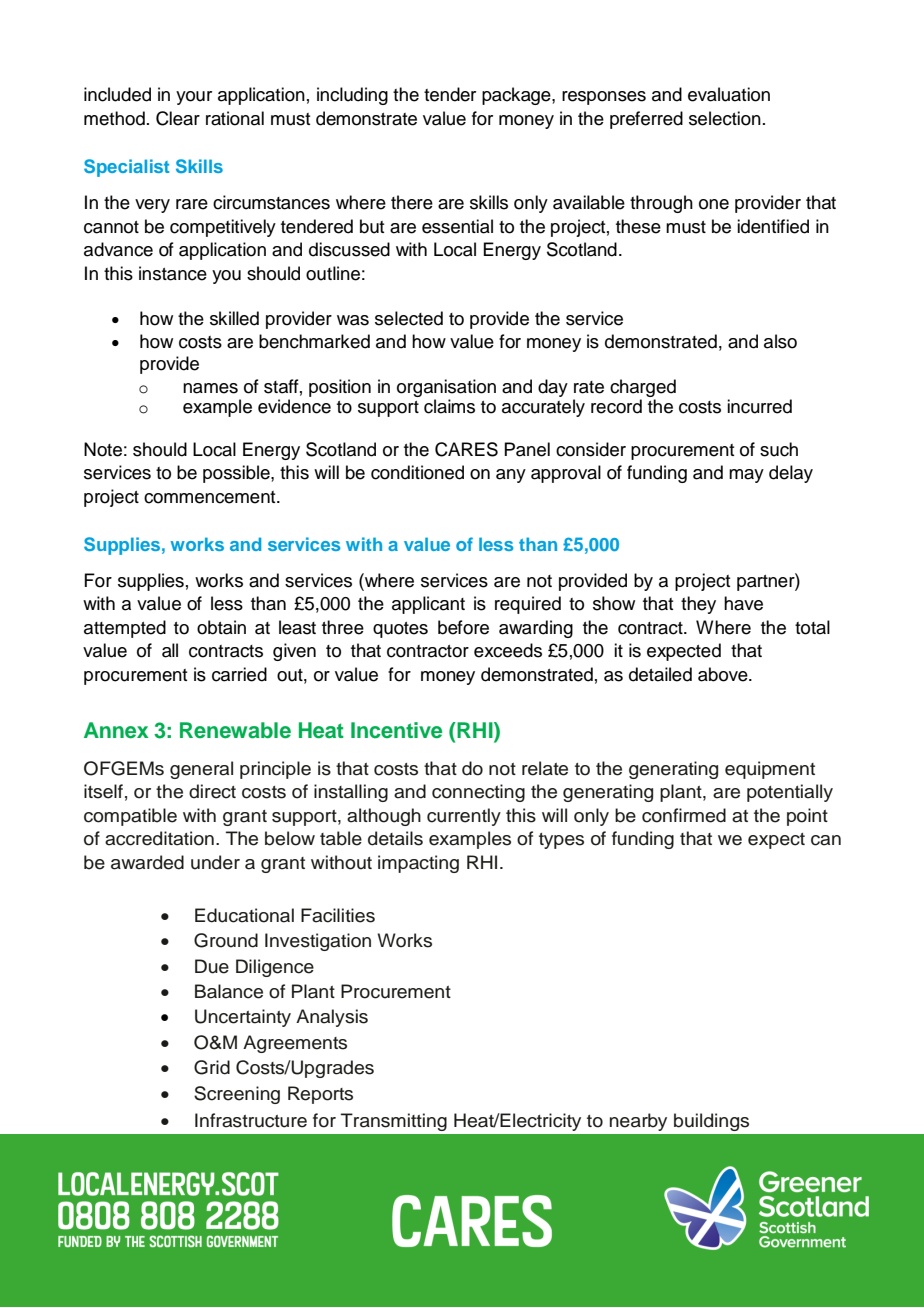  Describe the element at coordinates (221, 627) in the screenshot. I see `obtain` at that location.
